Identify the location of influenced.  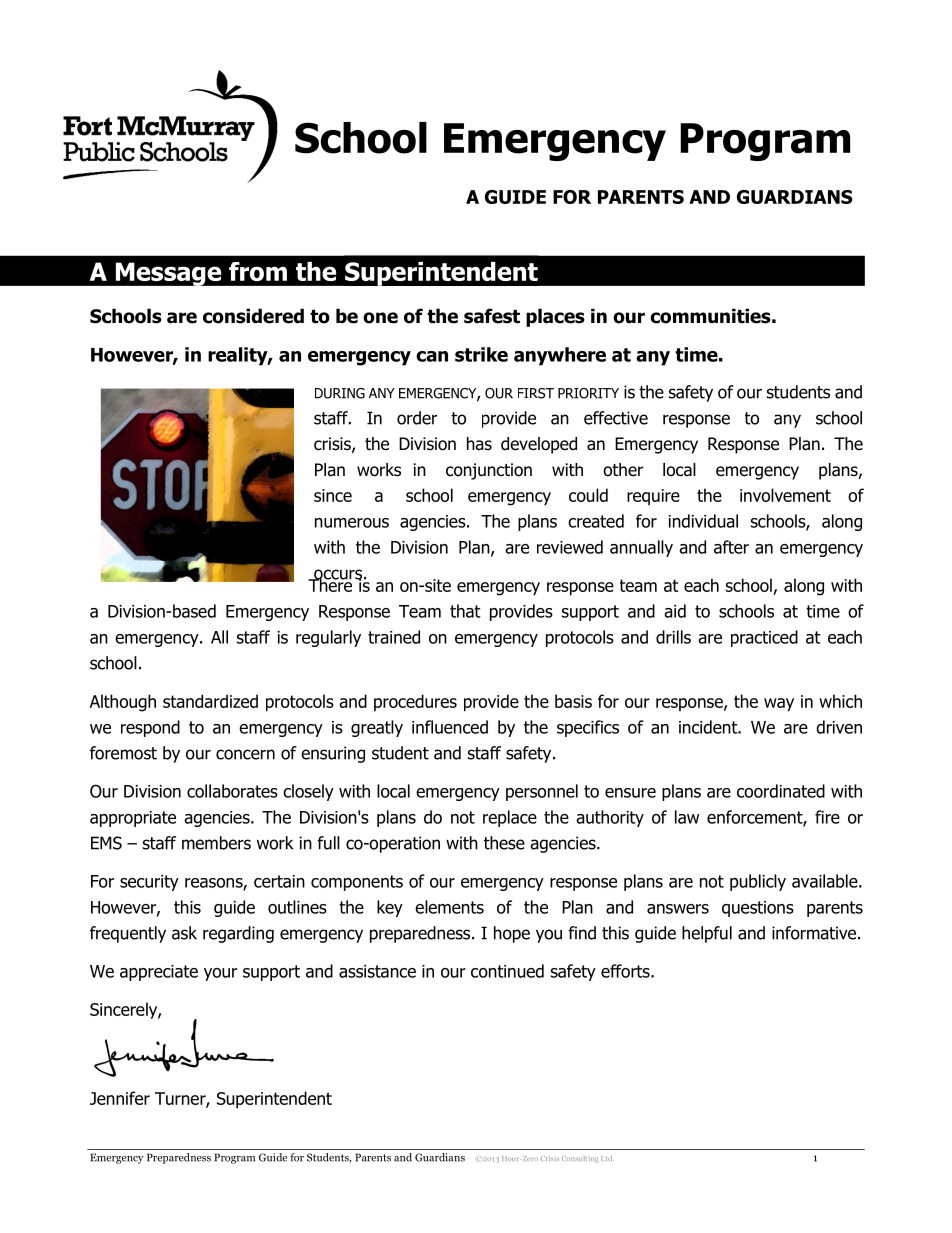
(450, 727).
